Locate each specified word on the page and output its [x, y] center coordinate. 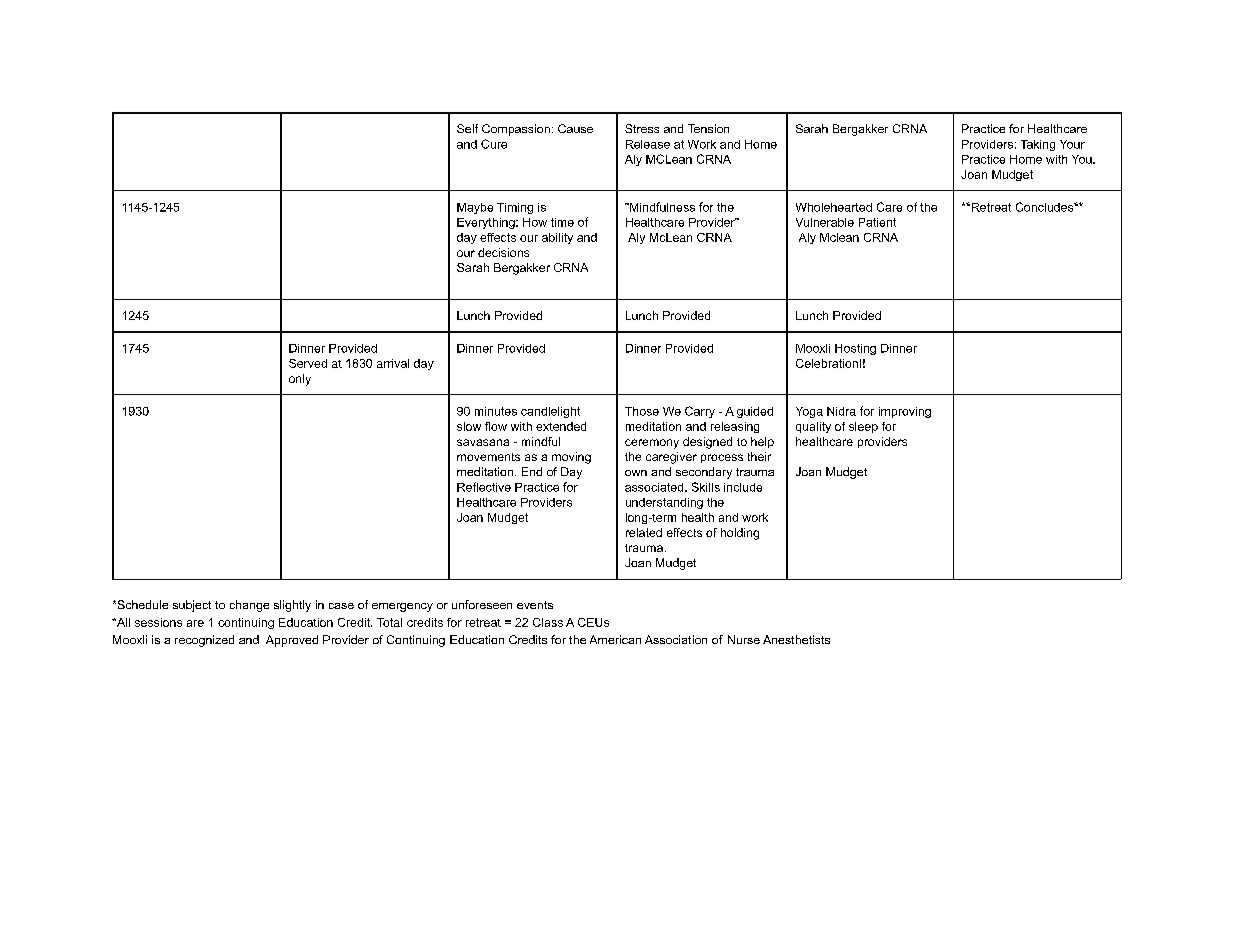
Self [467, 128]
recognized [204, 641]
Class [548, 622]
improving [905, 412]
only [300, 380]
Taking [1038, 145]
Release [648, 144]
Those [642, 411]
